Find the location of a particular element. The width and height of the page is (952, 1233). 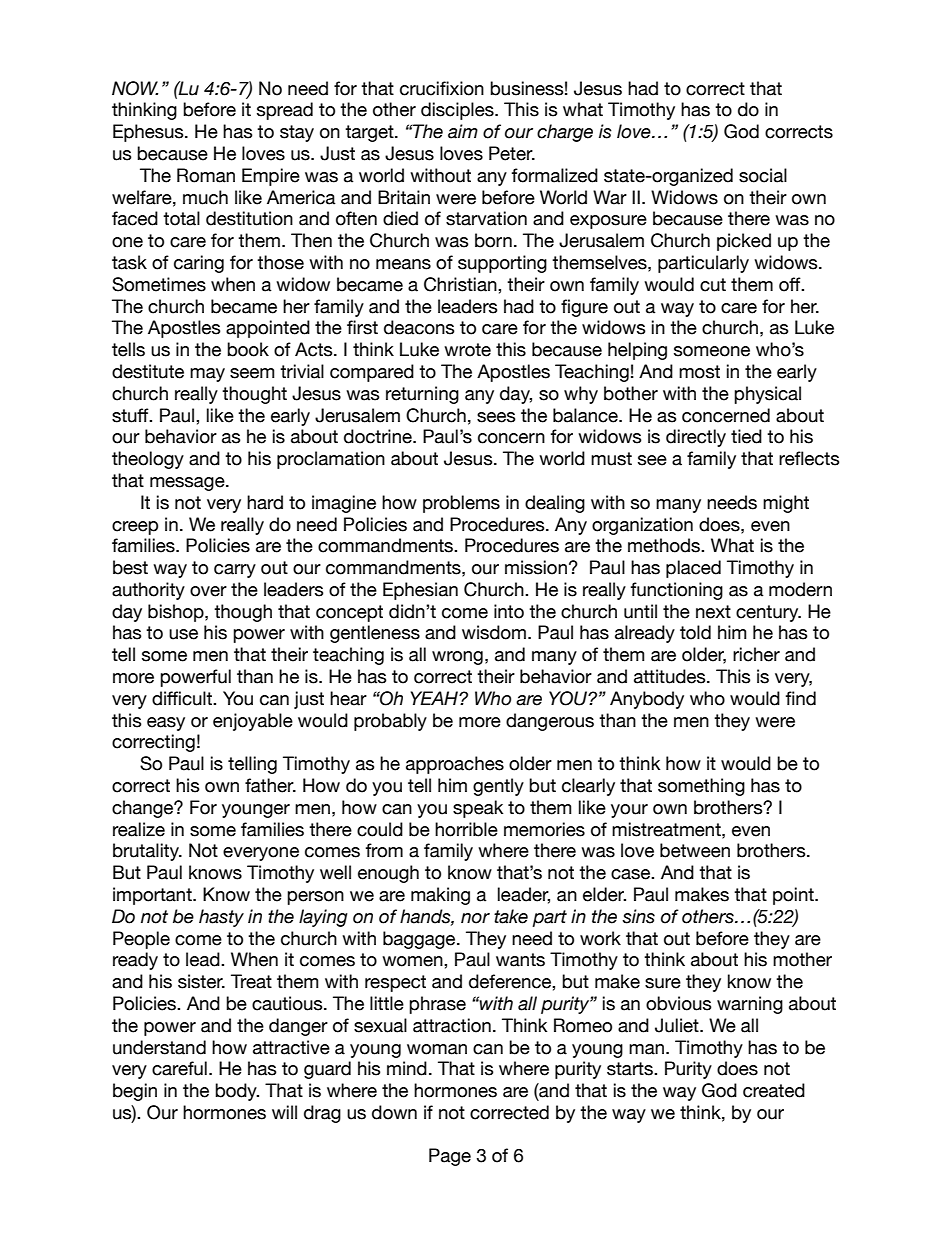

Page is located at coordinates (450, 1157).
